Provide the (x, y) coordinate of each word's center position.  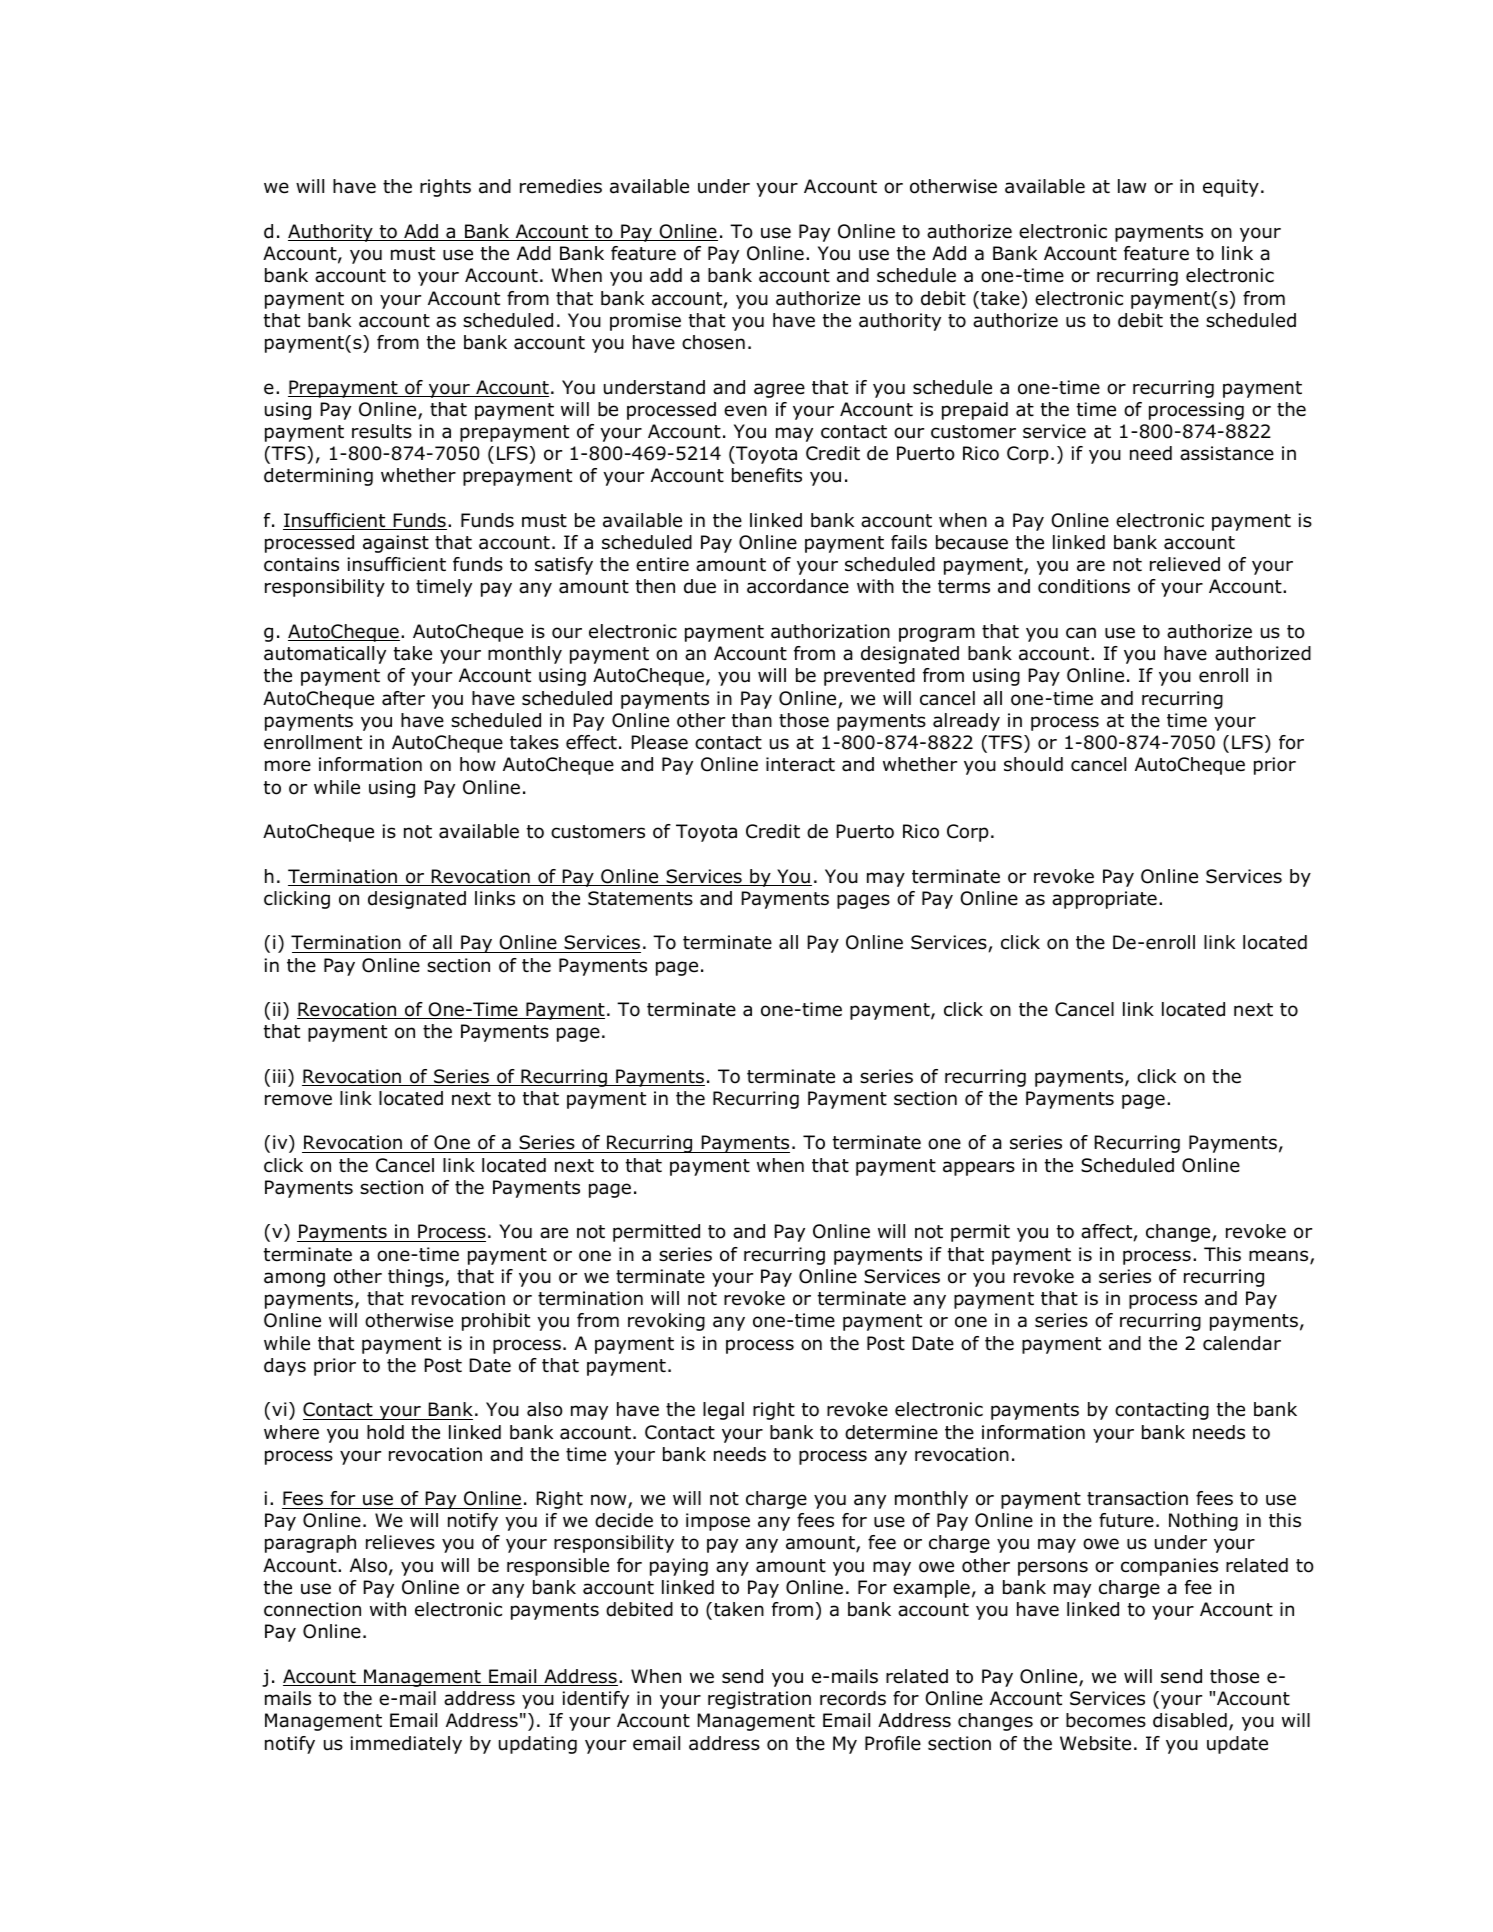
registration (759, 1700)
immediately (406, 1745)
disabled (1190, 1720)
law (1132, 186)
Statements (640, 898)
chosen (713, 342)
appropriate (1104, 900)
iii (279, 1076)
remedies (561, 186)
